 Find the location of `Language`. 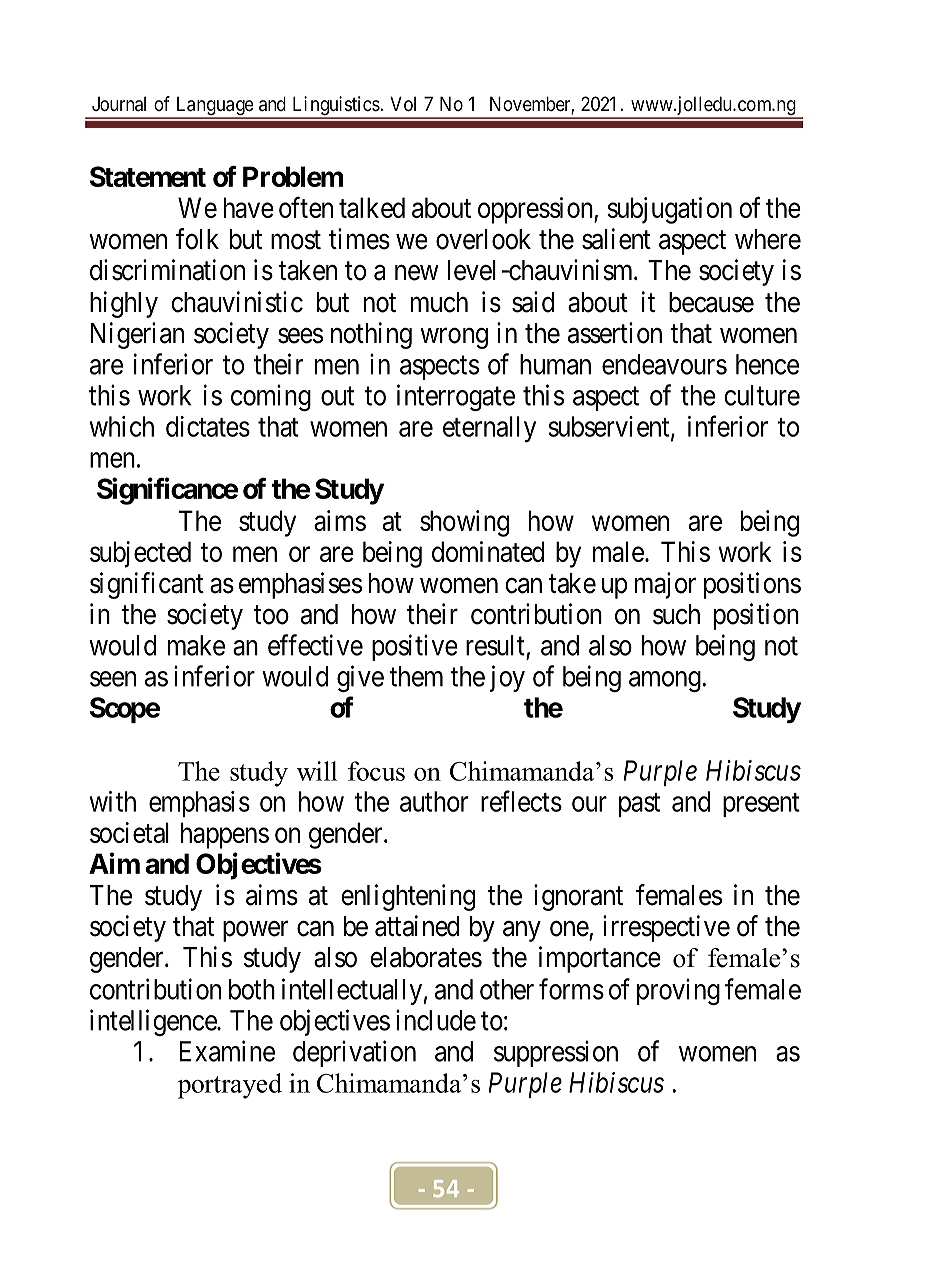

Language is located at coordinates (214, 107).
